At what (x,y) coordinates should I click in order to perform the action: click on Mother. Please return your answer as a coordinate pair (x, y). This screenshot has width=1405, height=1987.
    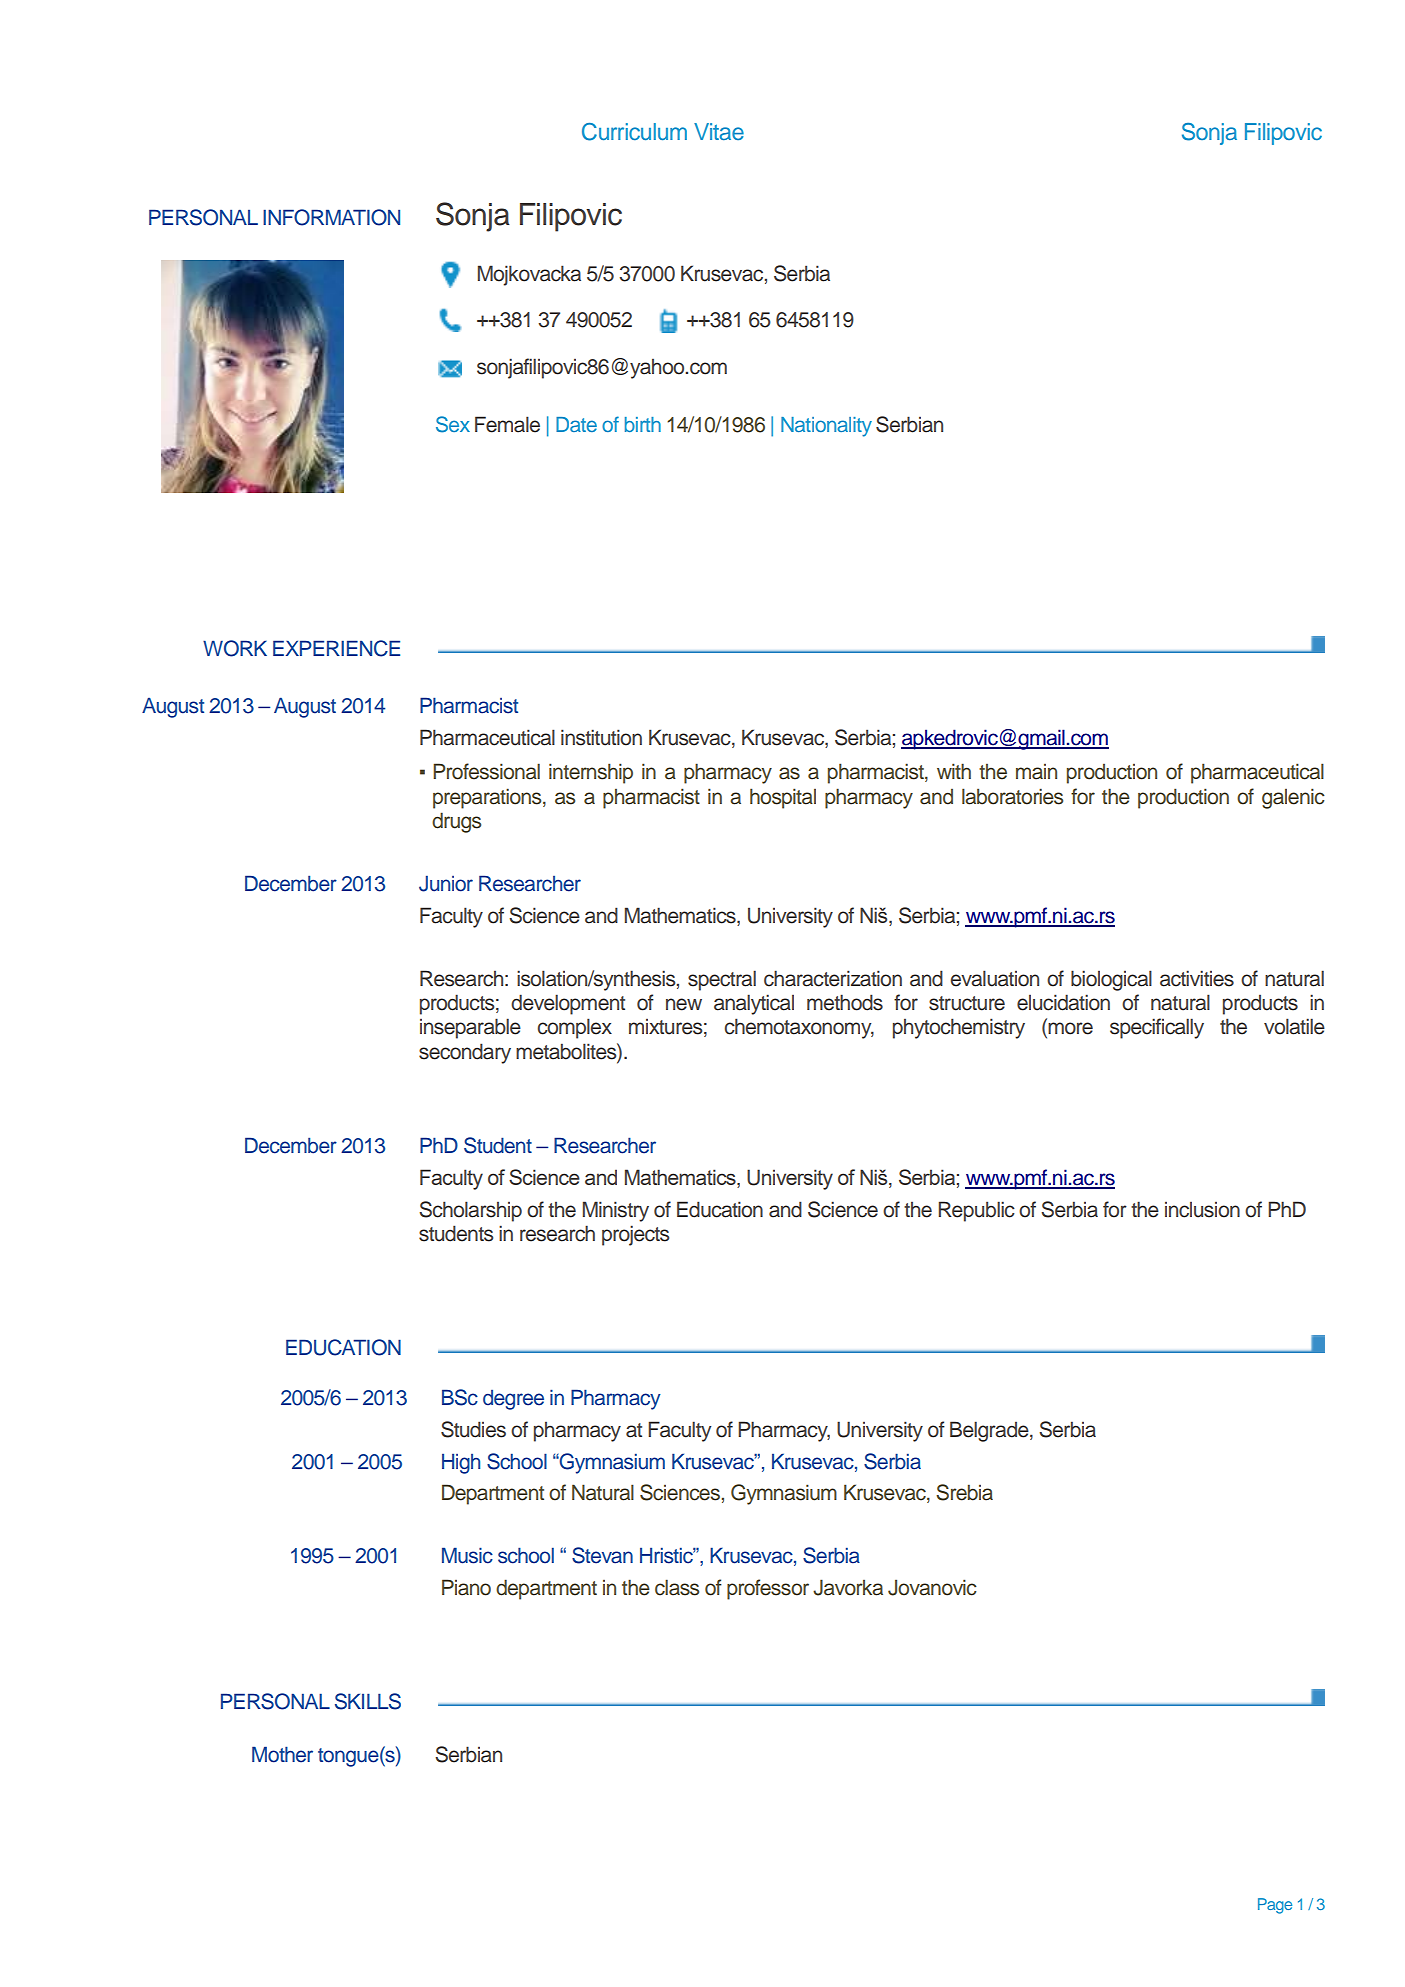
    Looking at the image, I should click on (282, 1754).
